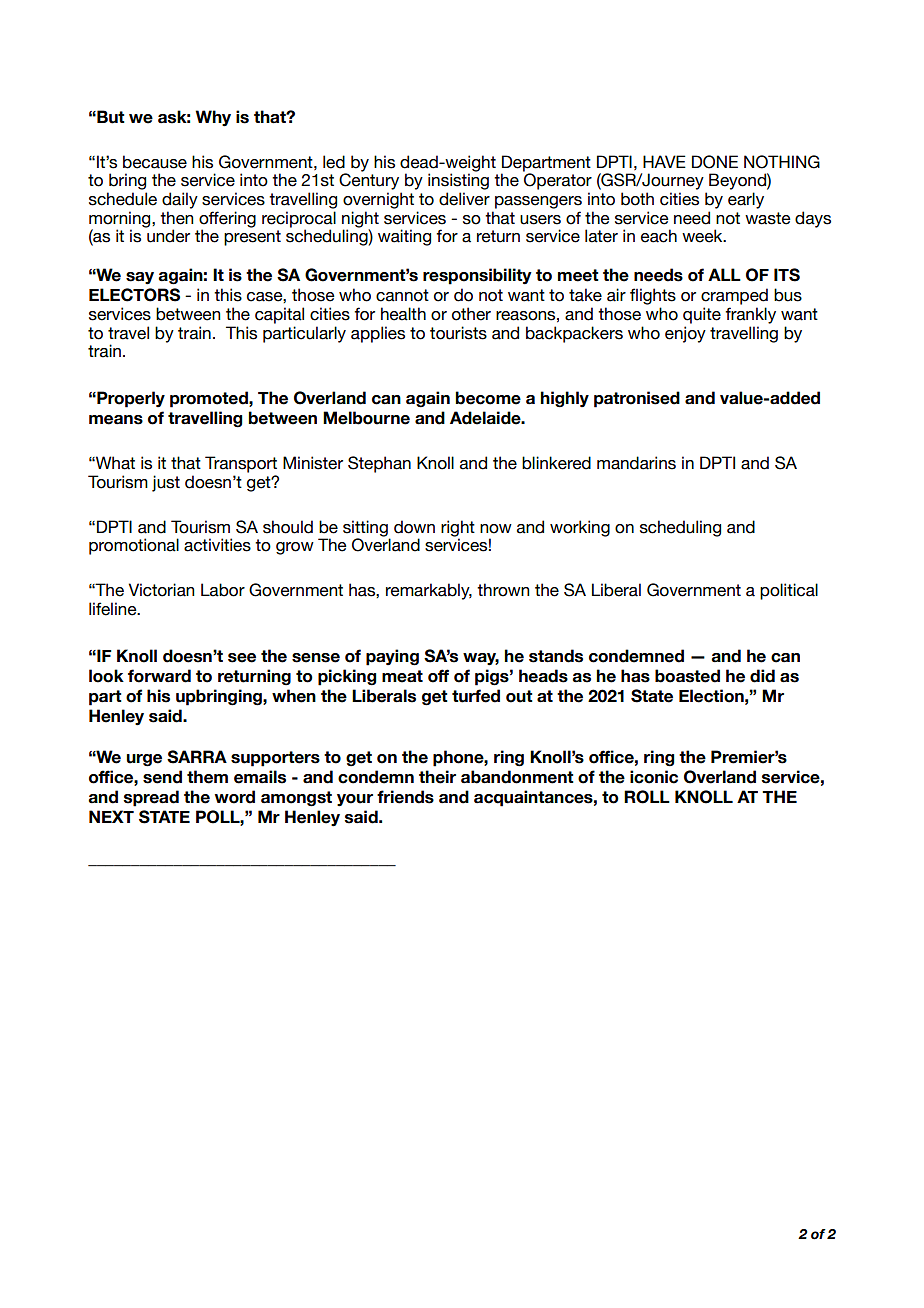 Image resolution: width=924 pixels, height=1308 pixels. Describe the element at coordinates (458, 333) in the document. I see `tourists` at that location.
